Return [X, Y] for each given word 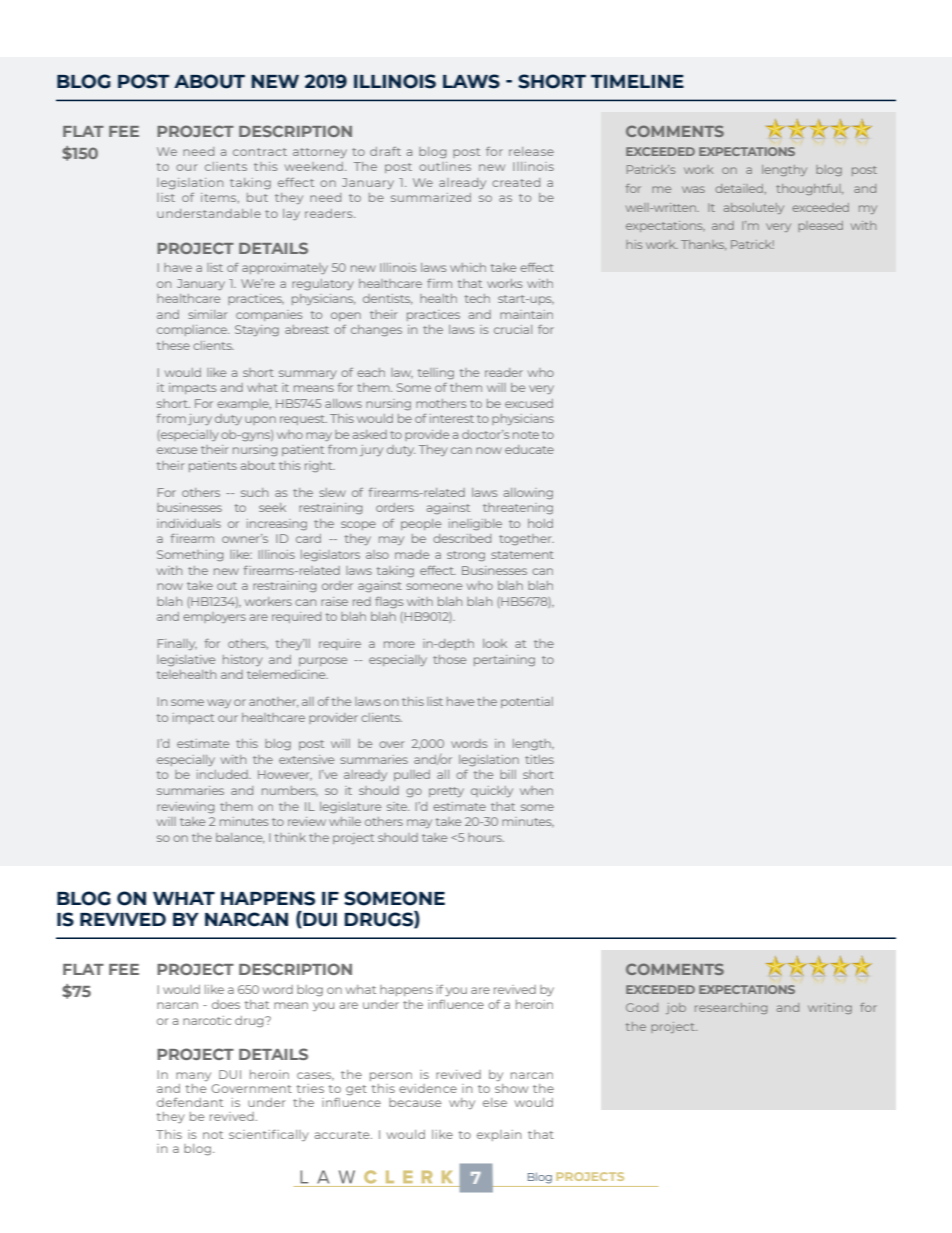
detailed [740, 189]
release [531, 151]
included [223, 774]
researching [731, 1008]
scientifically [269, 1135]
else [495, 1102]
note [526, 435]
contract [260, 152]
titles [539, 759]
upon [260, 420]
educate [529, 449]
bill [508, 774]
